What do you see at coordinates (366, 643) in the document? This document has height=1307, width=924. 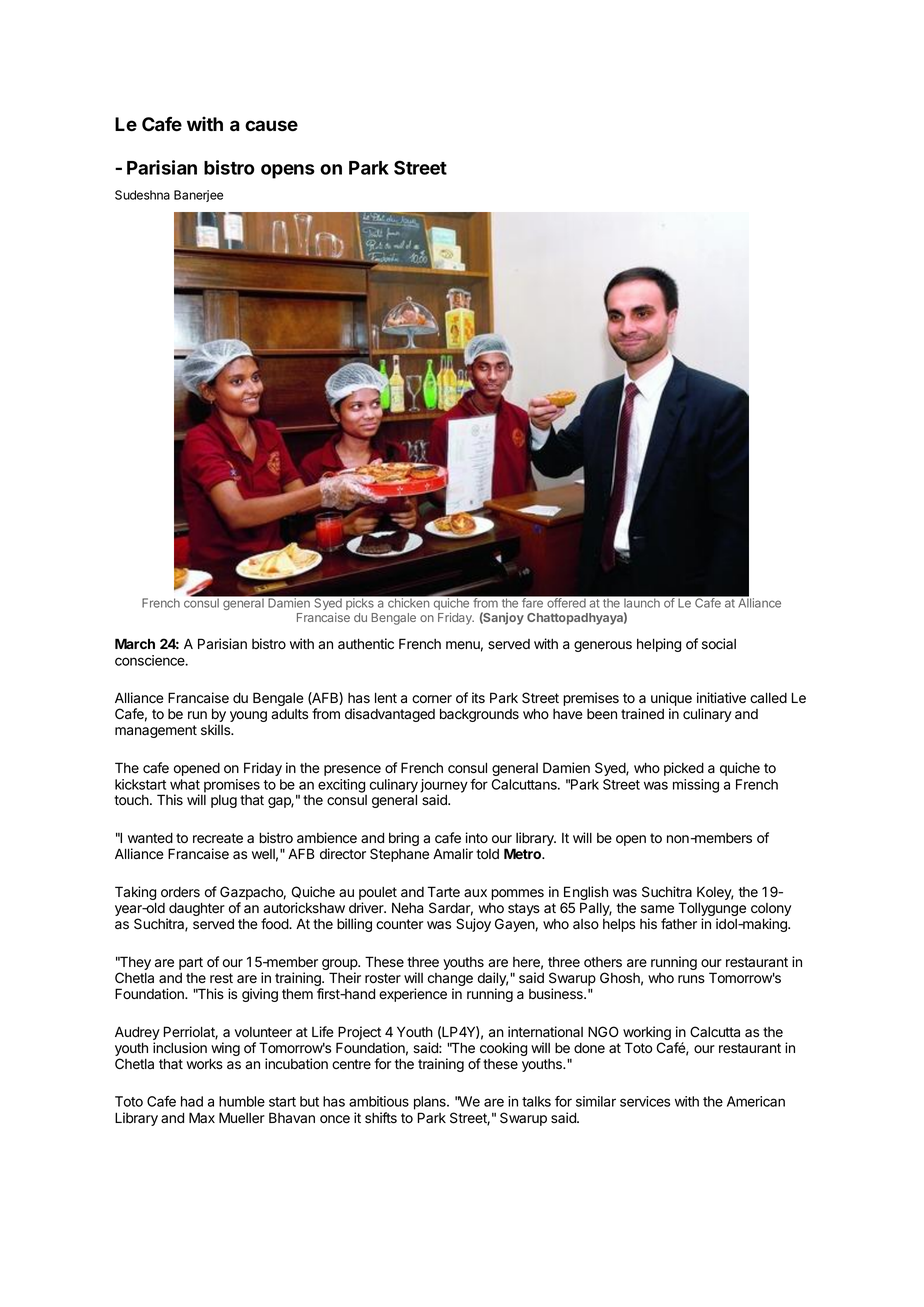 I see `authentic` at bounding box center [366, 643].
